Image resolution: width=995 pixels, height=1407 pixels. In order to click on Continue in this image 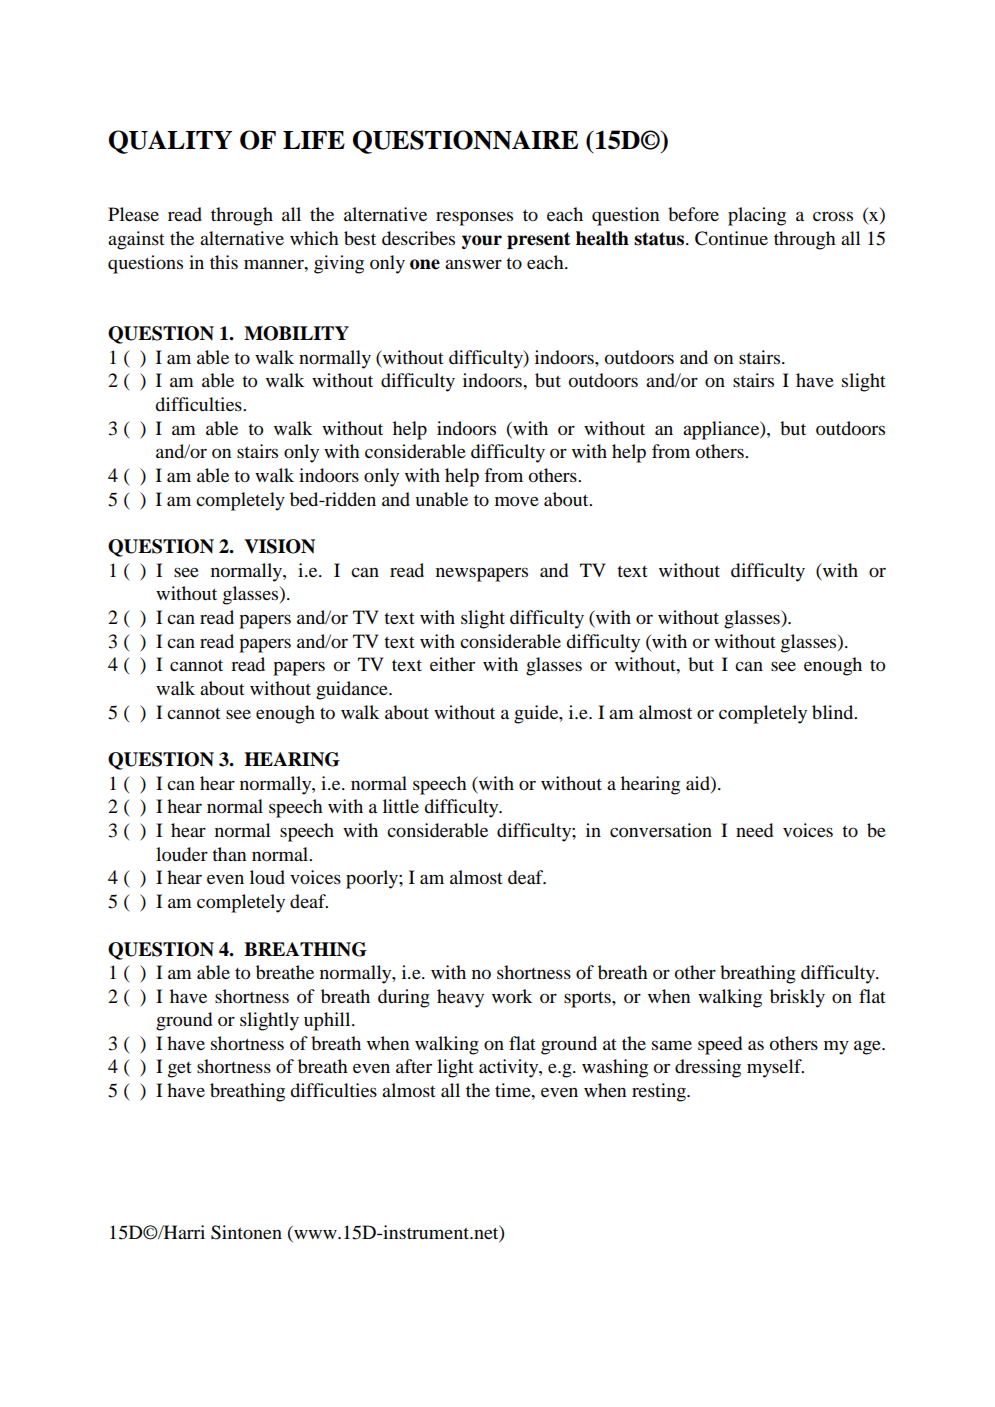, I will do `click(731, 238)`.
